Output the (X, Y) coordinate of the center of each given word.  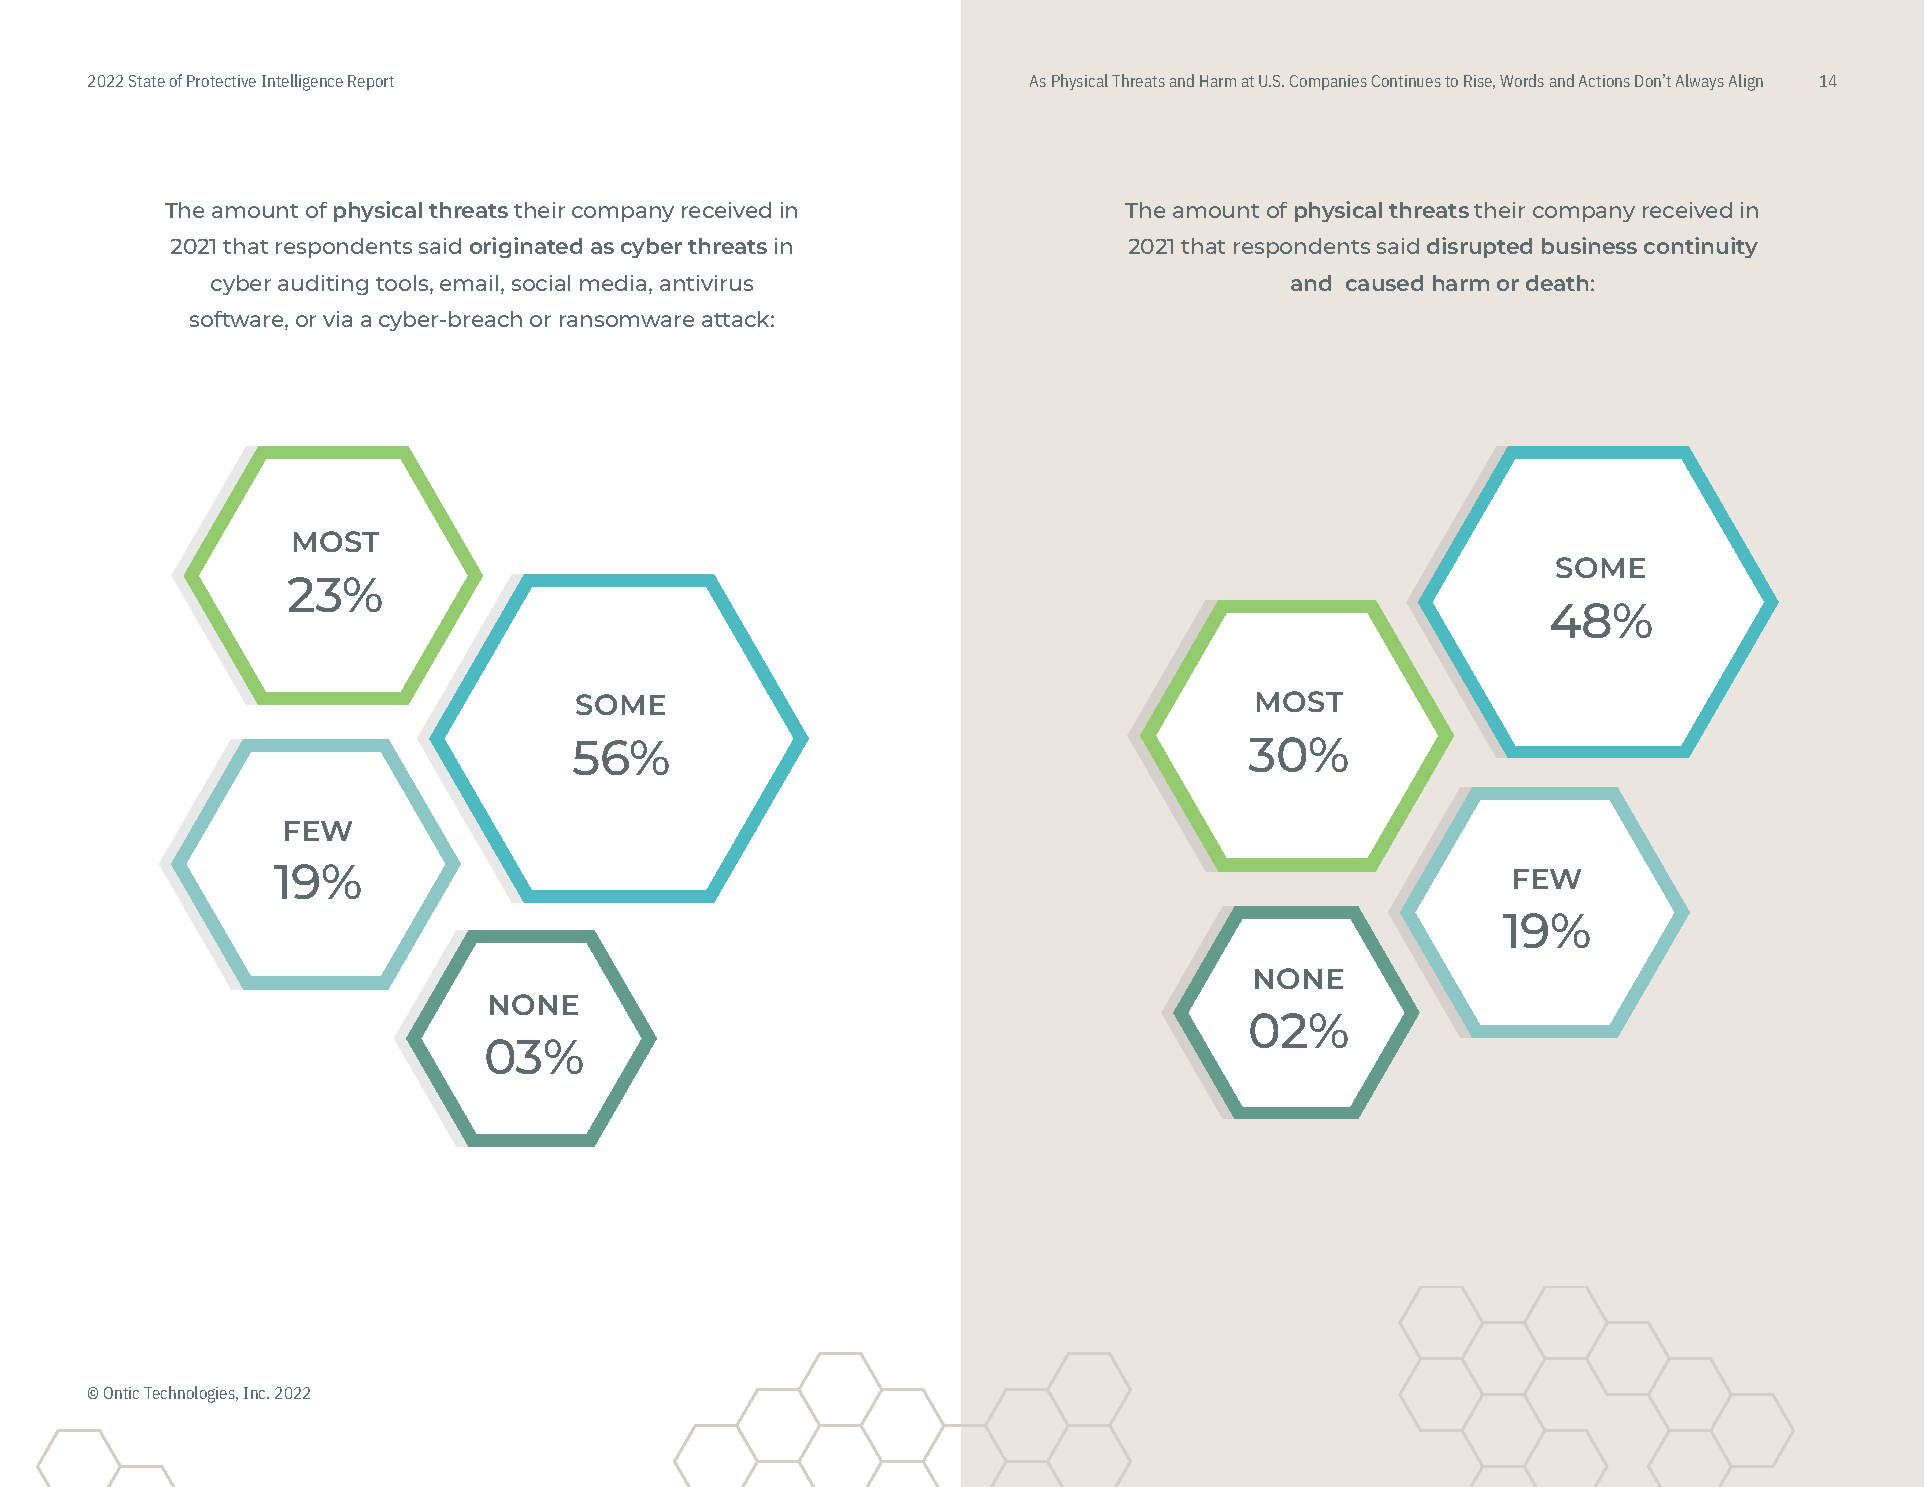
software (238, 320)
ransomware (627, 321)
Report (371, 82)
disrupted (1479, 247)
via (337, 319)
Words (1522, 80)
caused (1384, 283)
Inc (256, 1393)
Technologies (191, 1394)
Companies (1328, 82)
